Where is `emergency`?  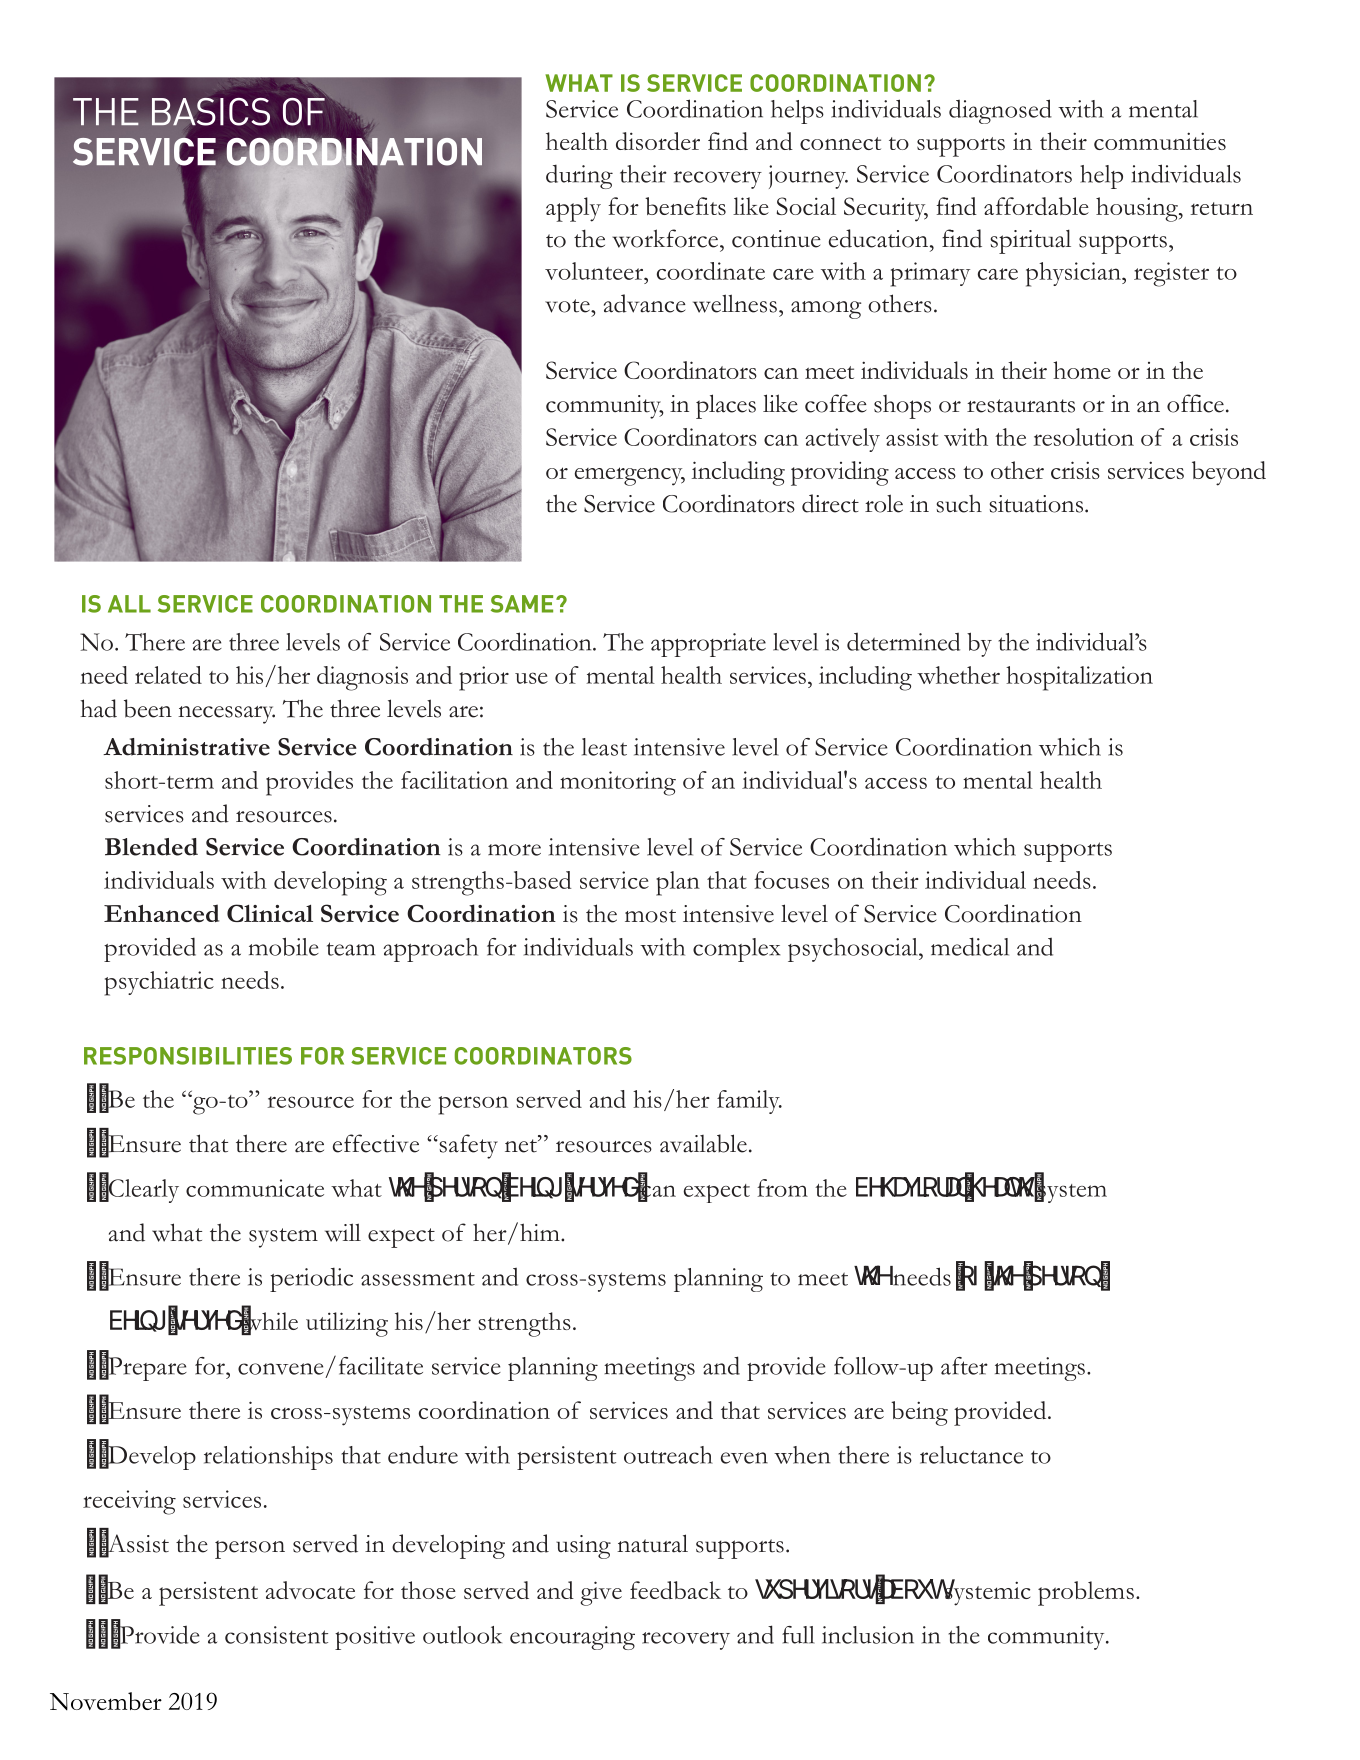 emergency is located at coordinates (630, 476).
